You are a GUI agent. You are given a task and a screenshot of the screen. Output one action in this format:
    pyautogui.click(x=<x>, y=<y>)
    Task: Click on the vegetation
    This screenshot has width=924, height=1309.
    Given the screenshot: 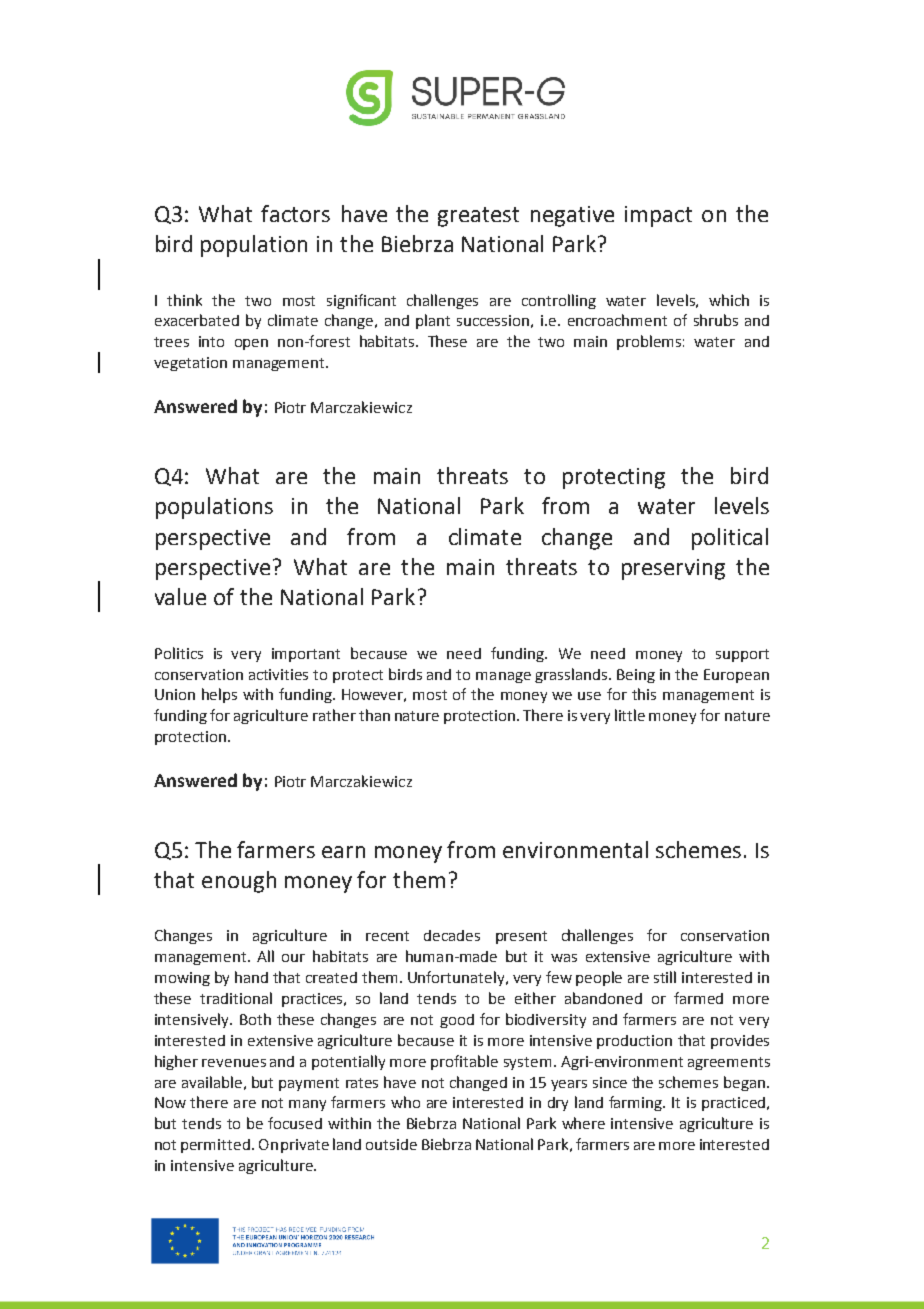 What is the action you would take?
    pyautogui.click(x=190, y=364)
